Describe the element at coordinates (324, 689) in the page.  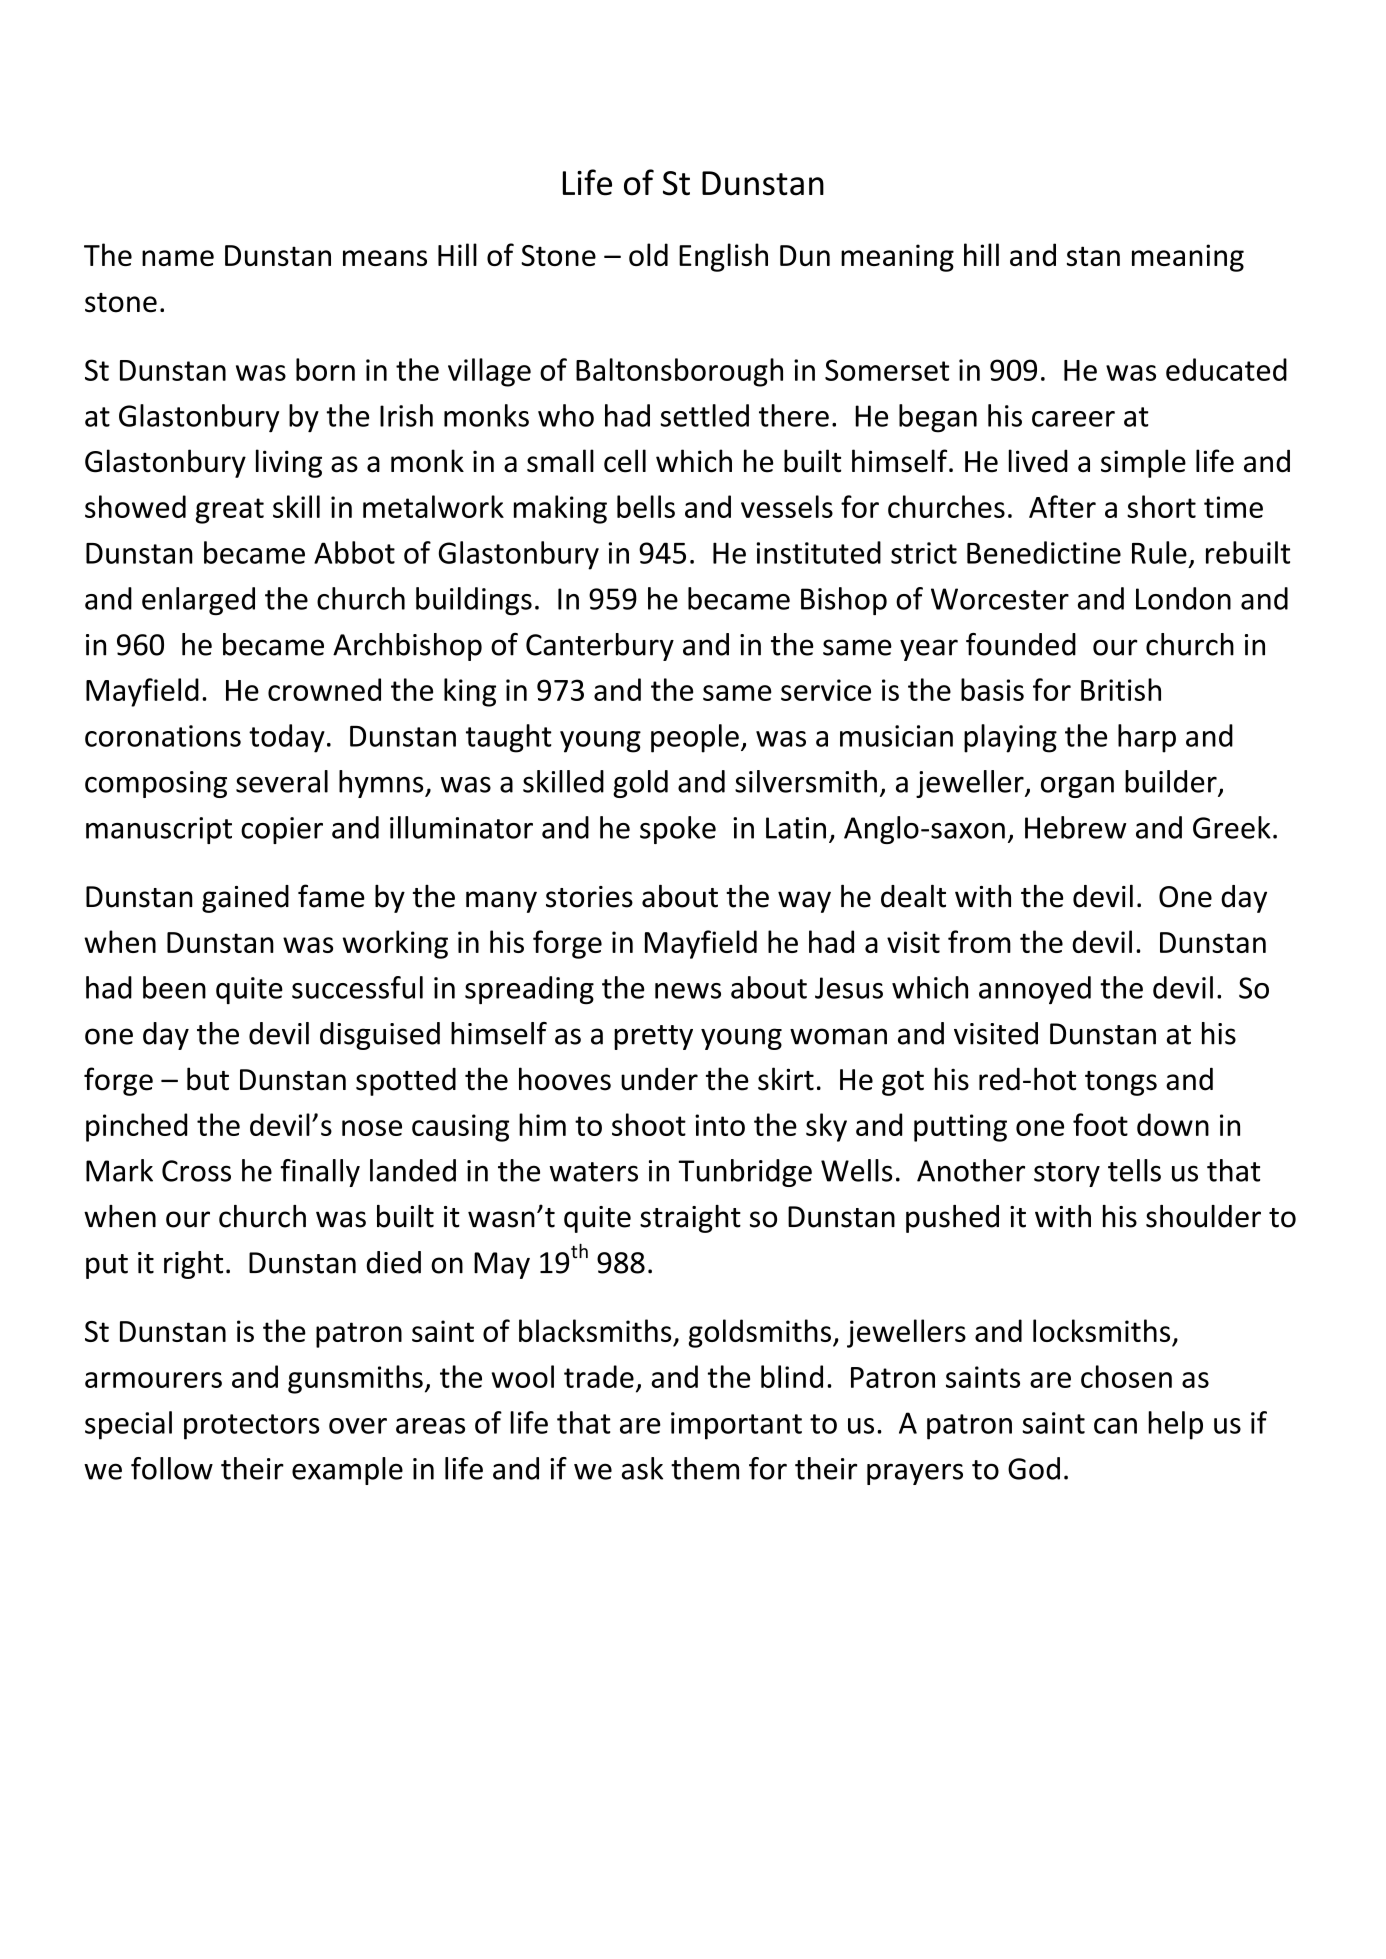
I see `crowned` at that location.
